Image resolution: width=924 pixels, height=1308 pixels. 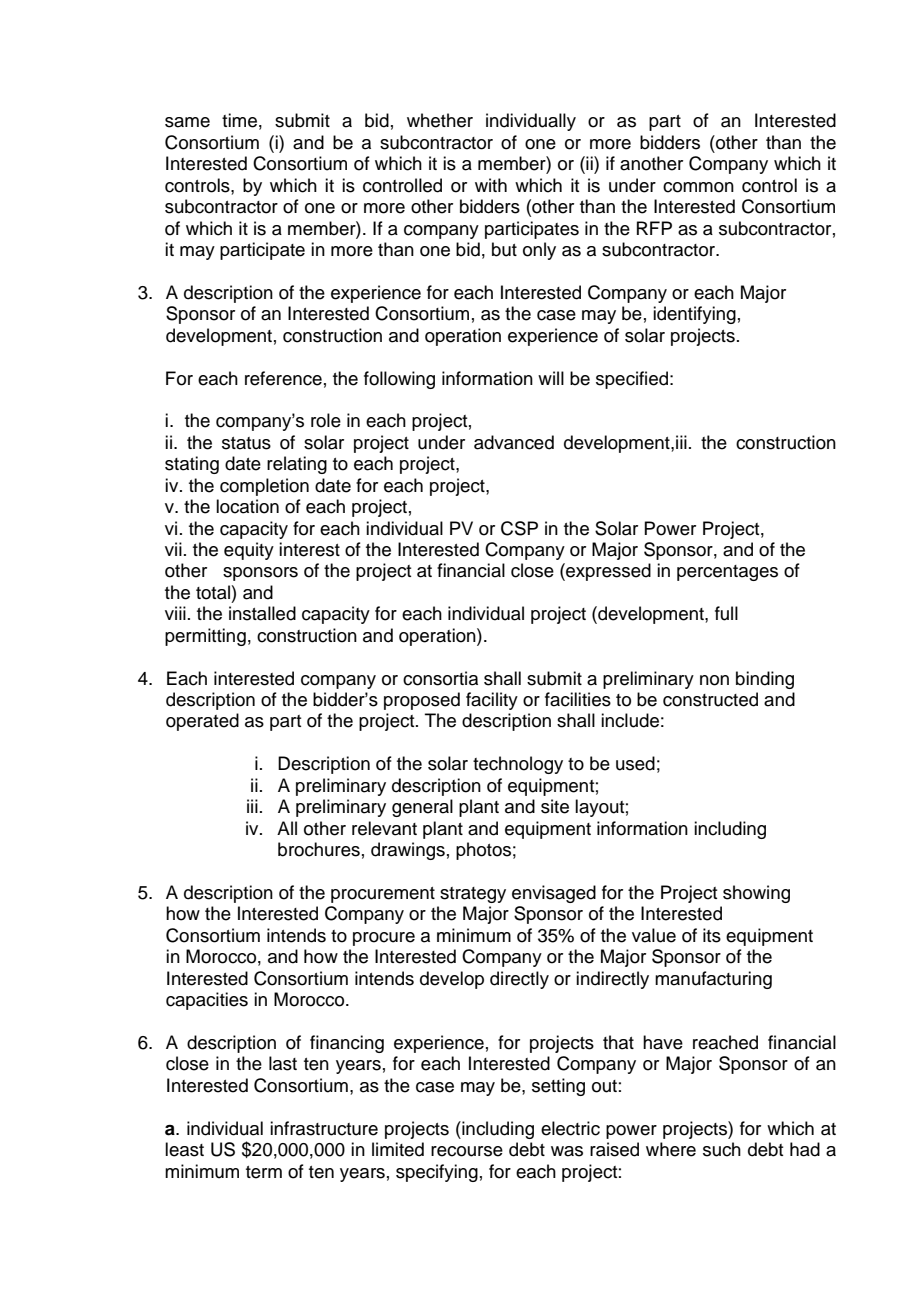 I want to click on advanced, so click(x=514, y=442).
